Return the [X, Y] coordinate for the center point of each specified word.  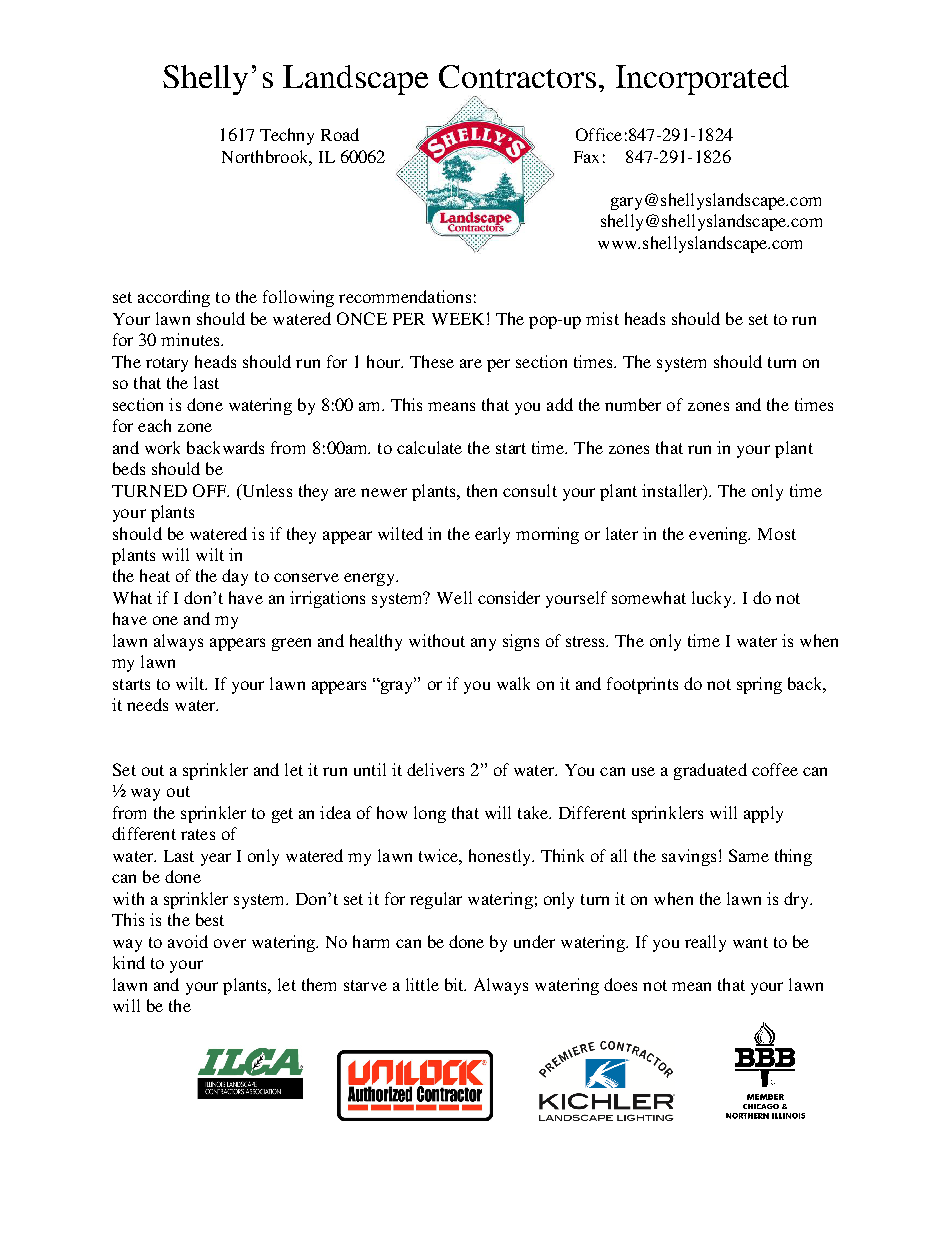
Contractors [517, 76]
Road [340, 134]
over [230, 943]
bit [455, 984]
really [705, 943]
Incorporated [702, 80]
